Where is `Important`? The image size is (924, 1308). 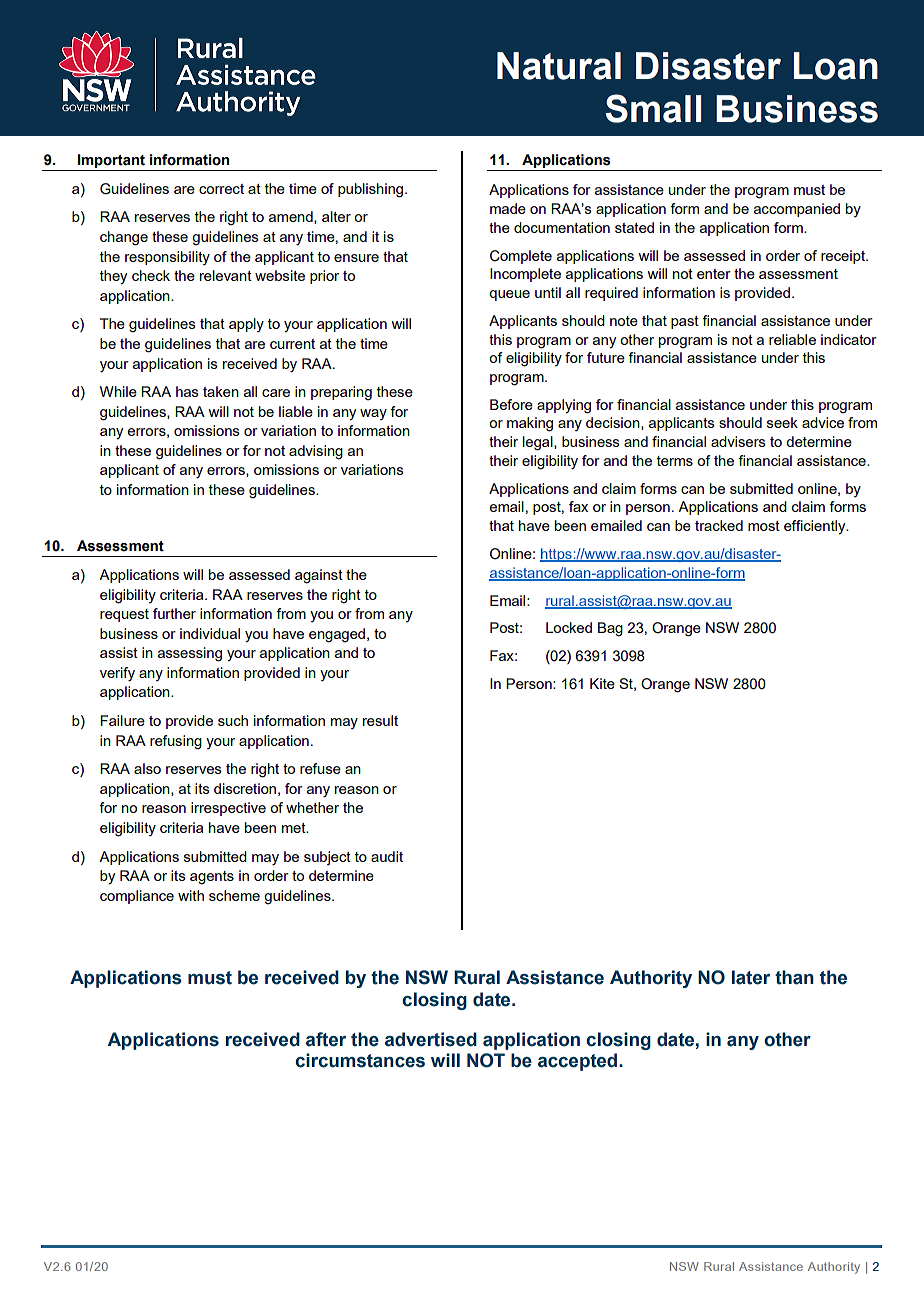
Important is located at coordinates (111, 162).
